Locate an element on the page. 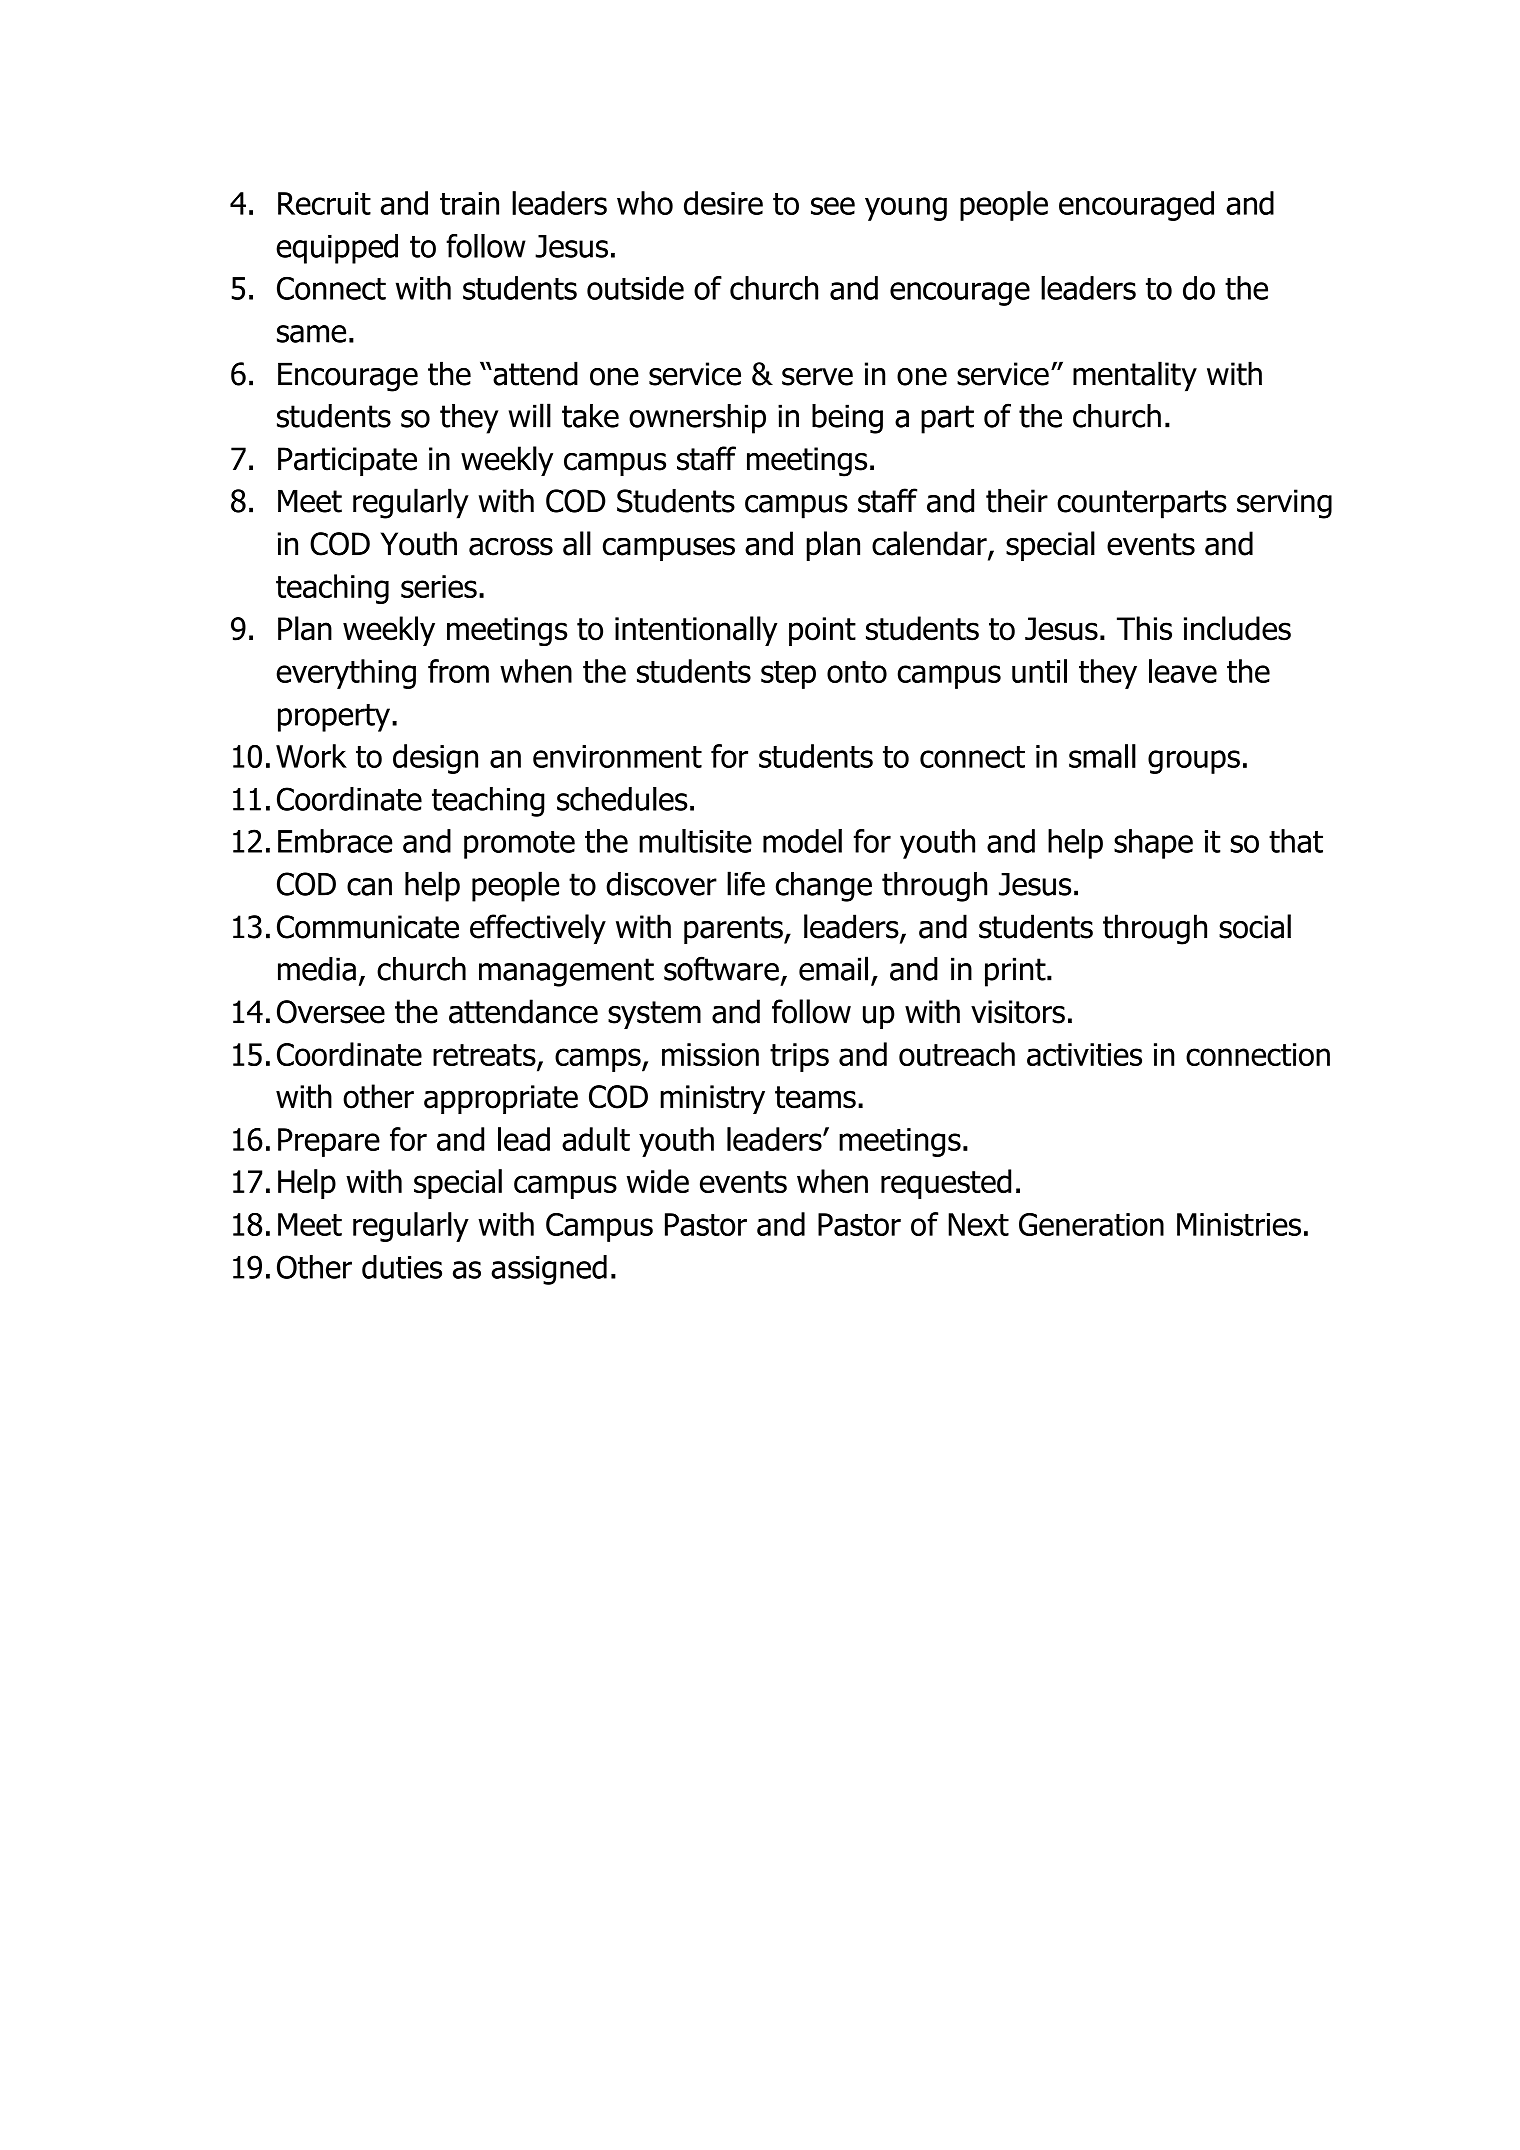 This page has width=1520, height=2150. model is located at coordinates (802, 841).
